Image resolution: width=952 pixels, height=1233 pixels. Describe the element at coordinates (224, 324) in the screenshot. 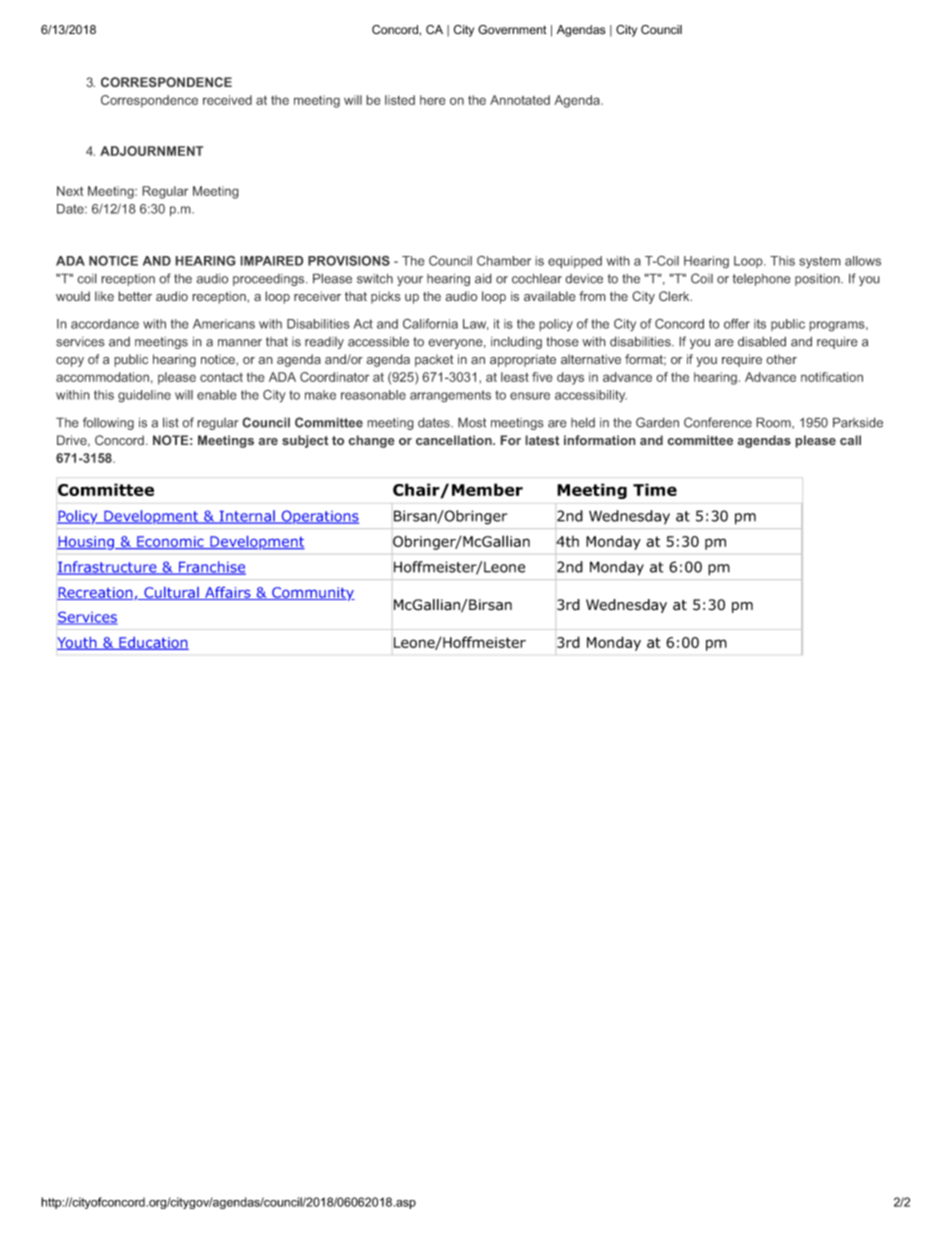

I see `Americans` at that location.
